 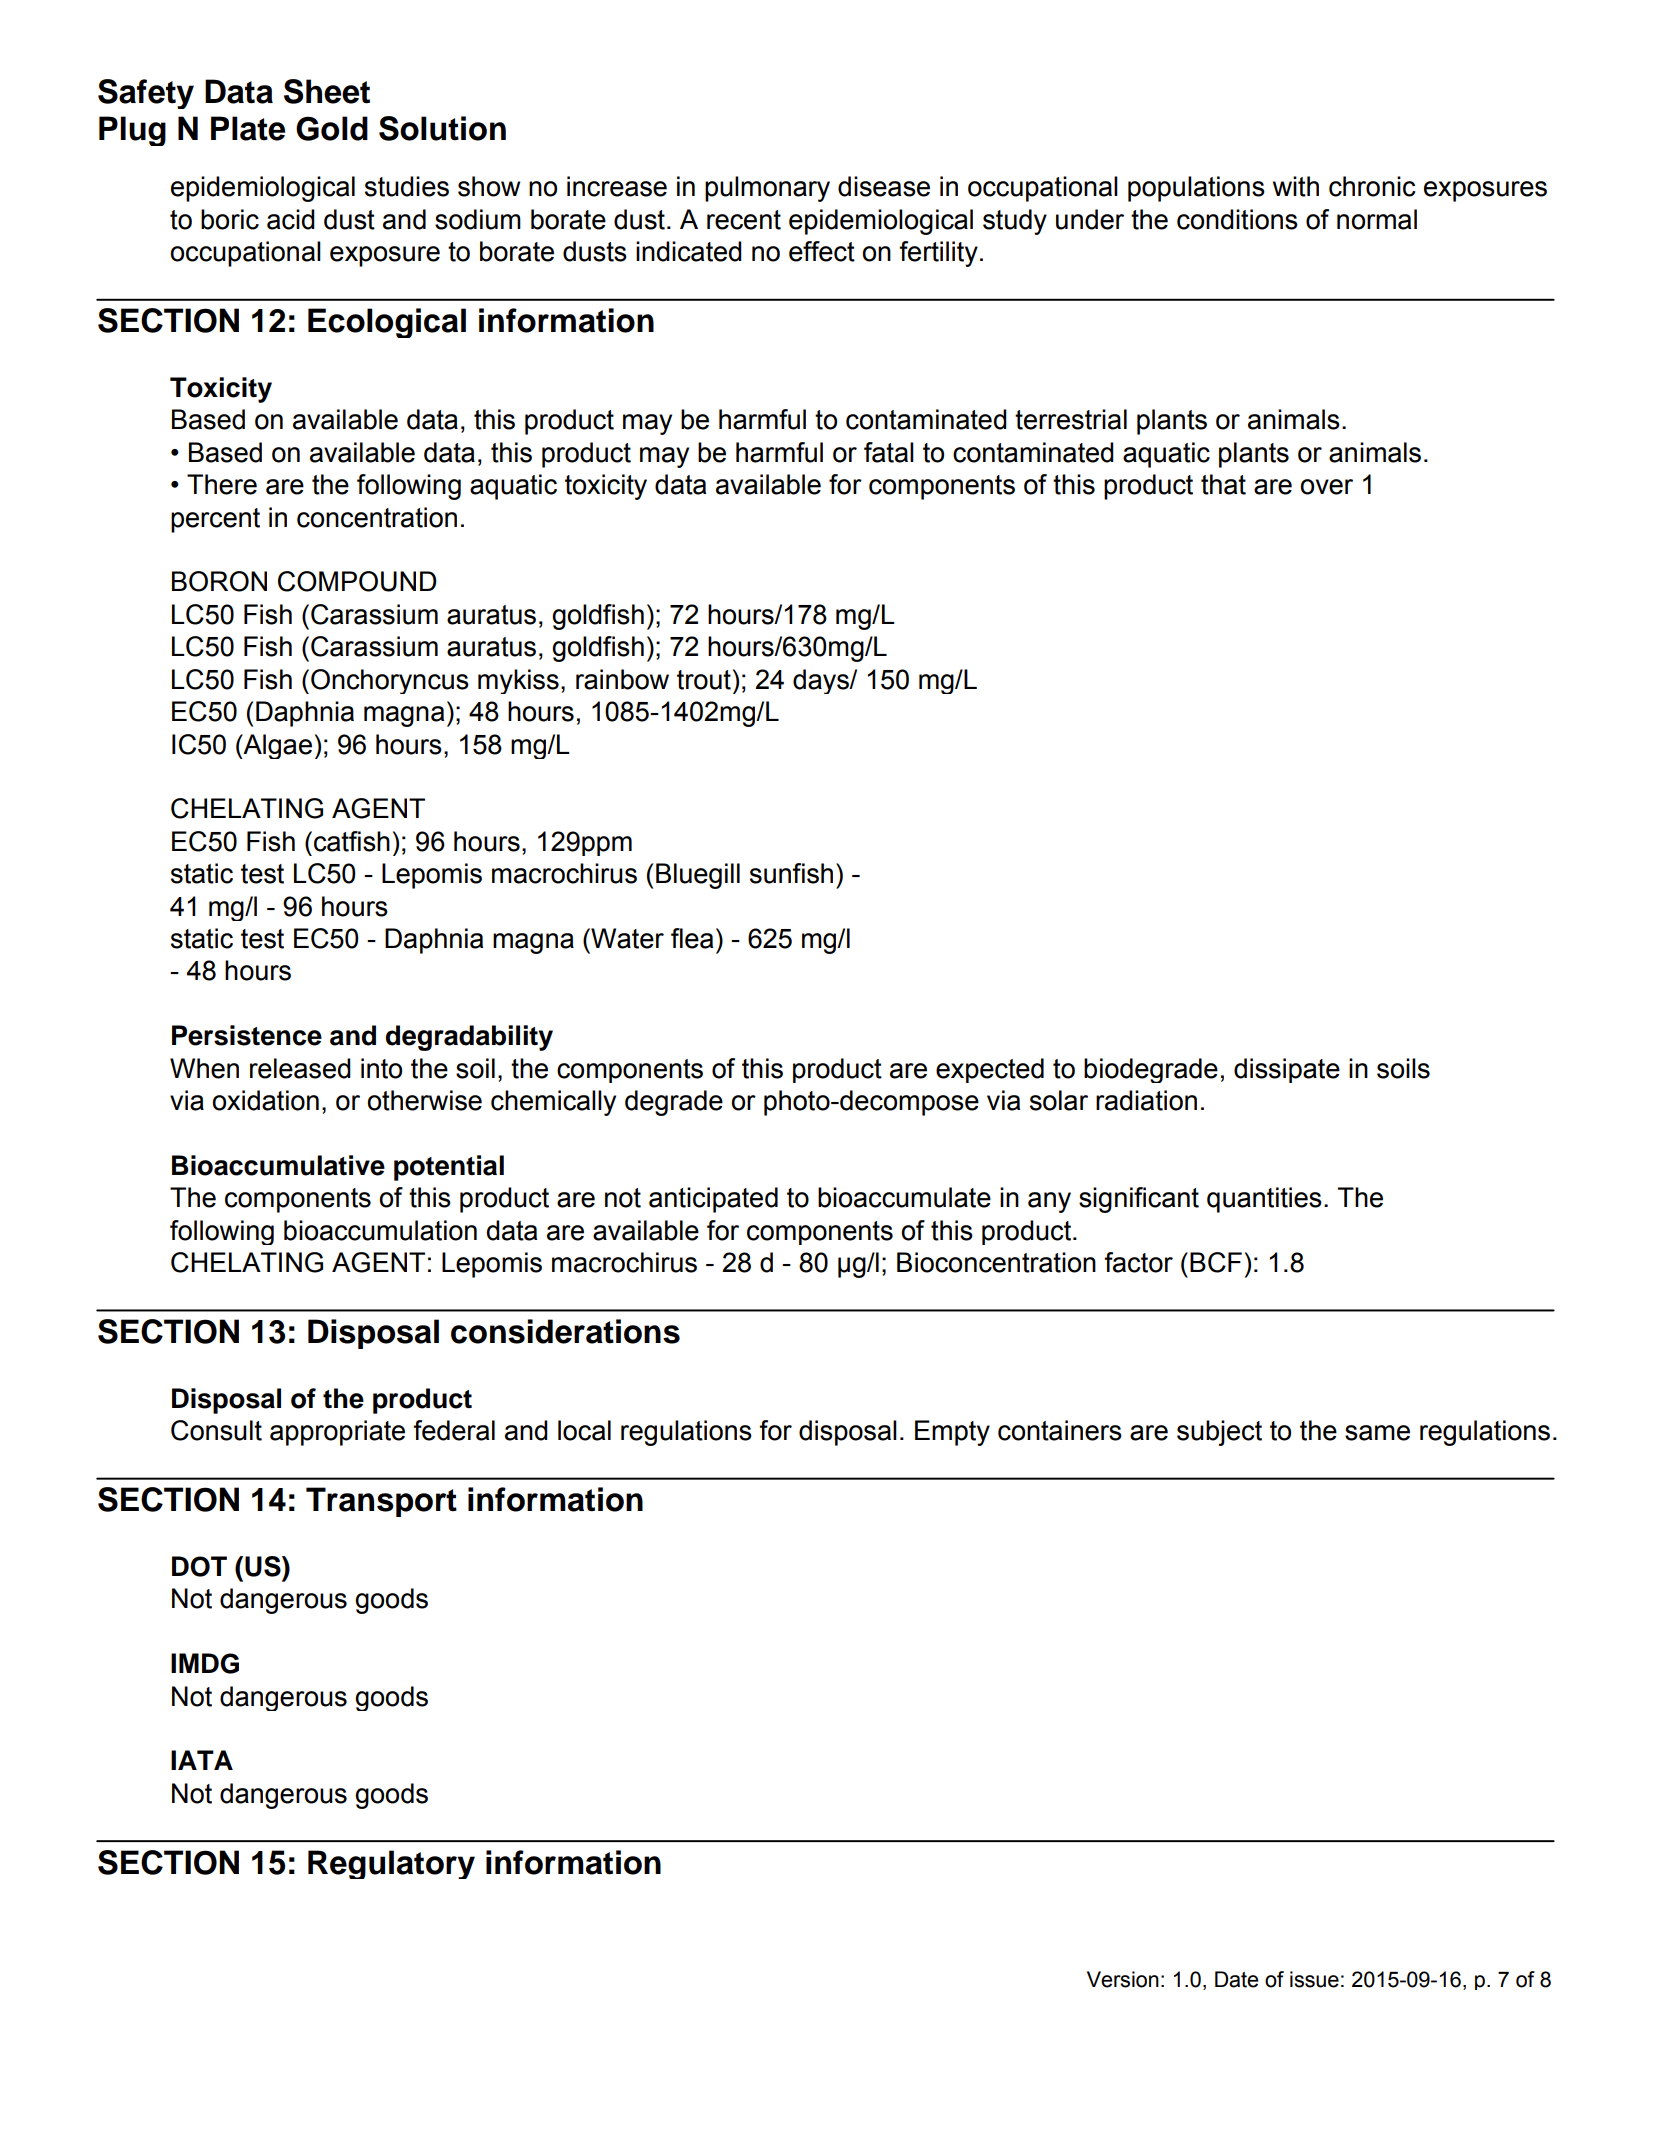 I want to click on dissipate, so click(x=1287, y=1070).
